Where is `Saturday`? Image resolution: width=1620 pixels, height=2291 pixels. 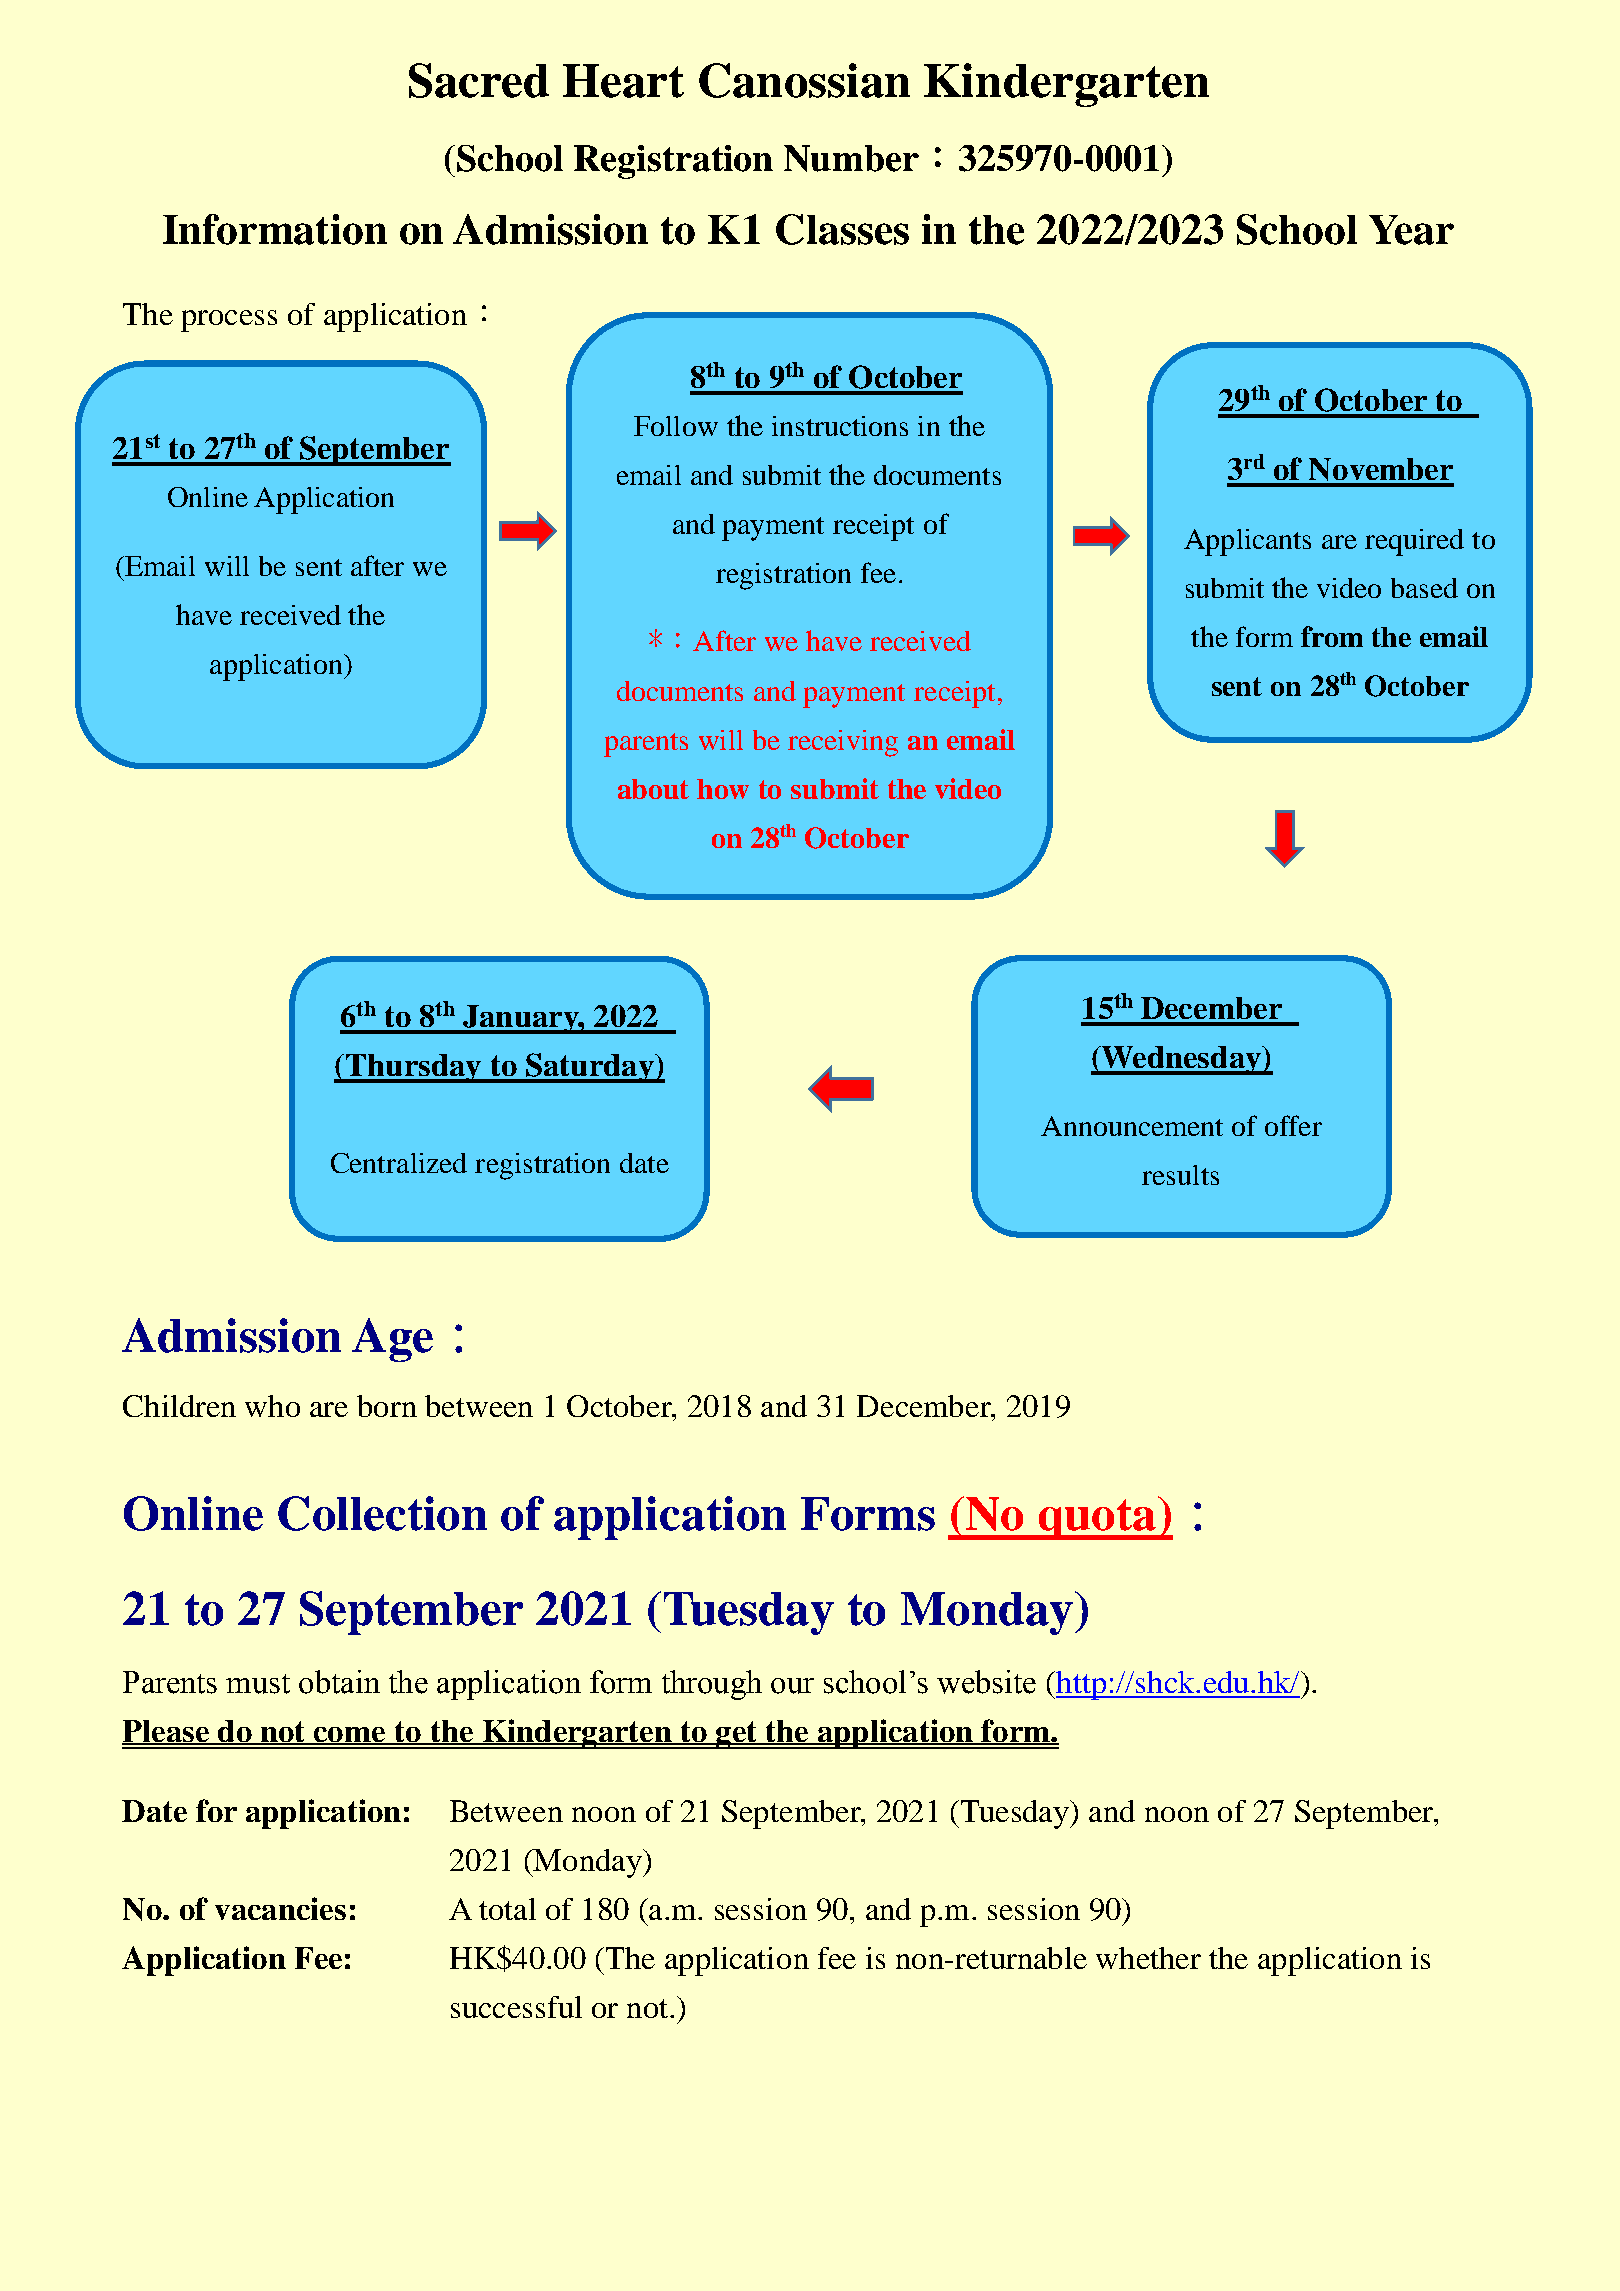
Saturday is located at coordinates (590, 1068).
